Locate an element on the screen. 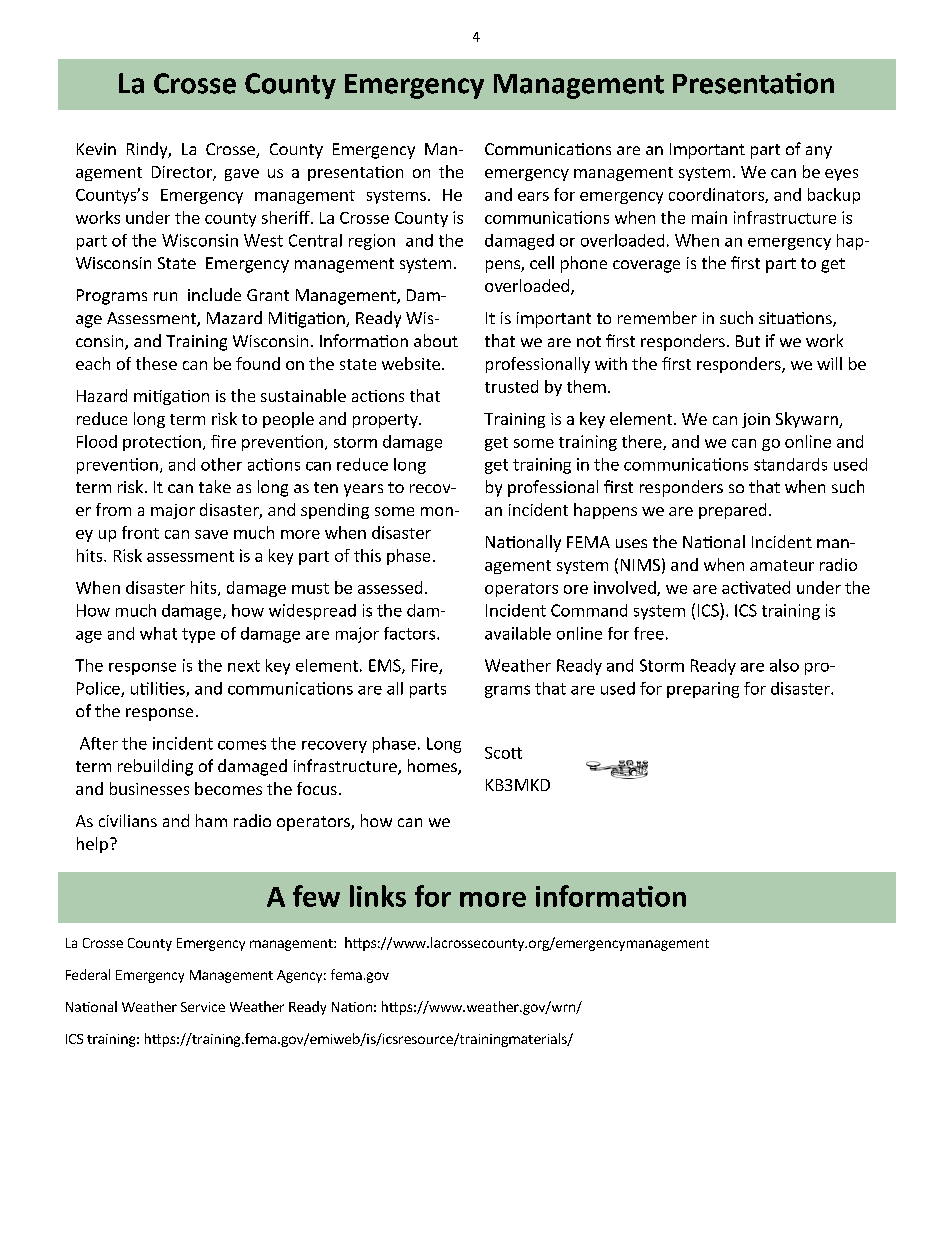 The image size is (952, 1233). assessed is located at coordinates (390, 587).
